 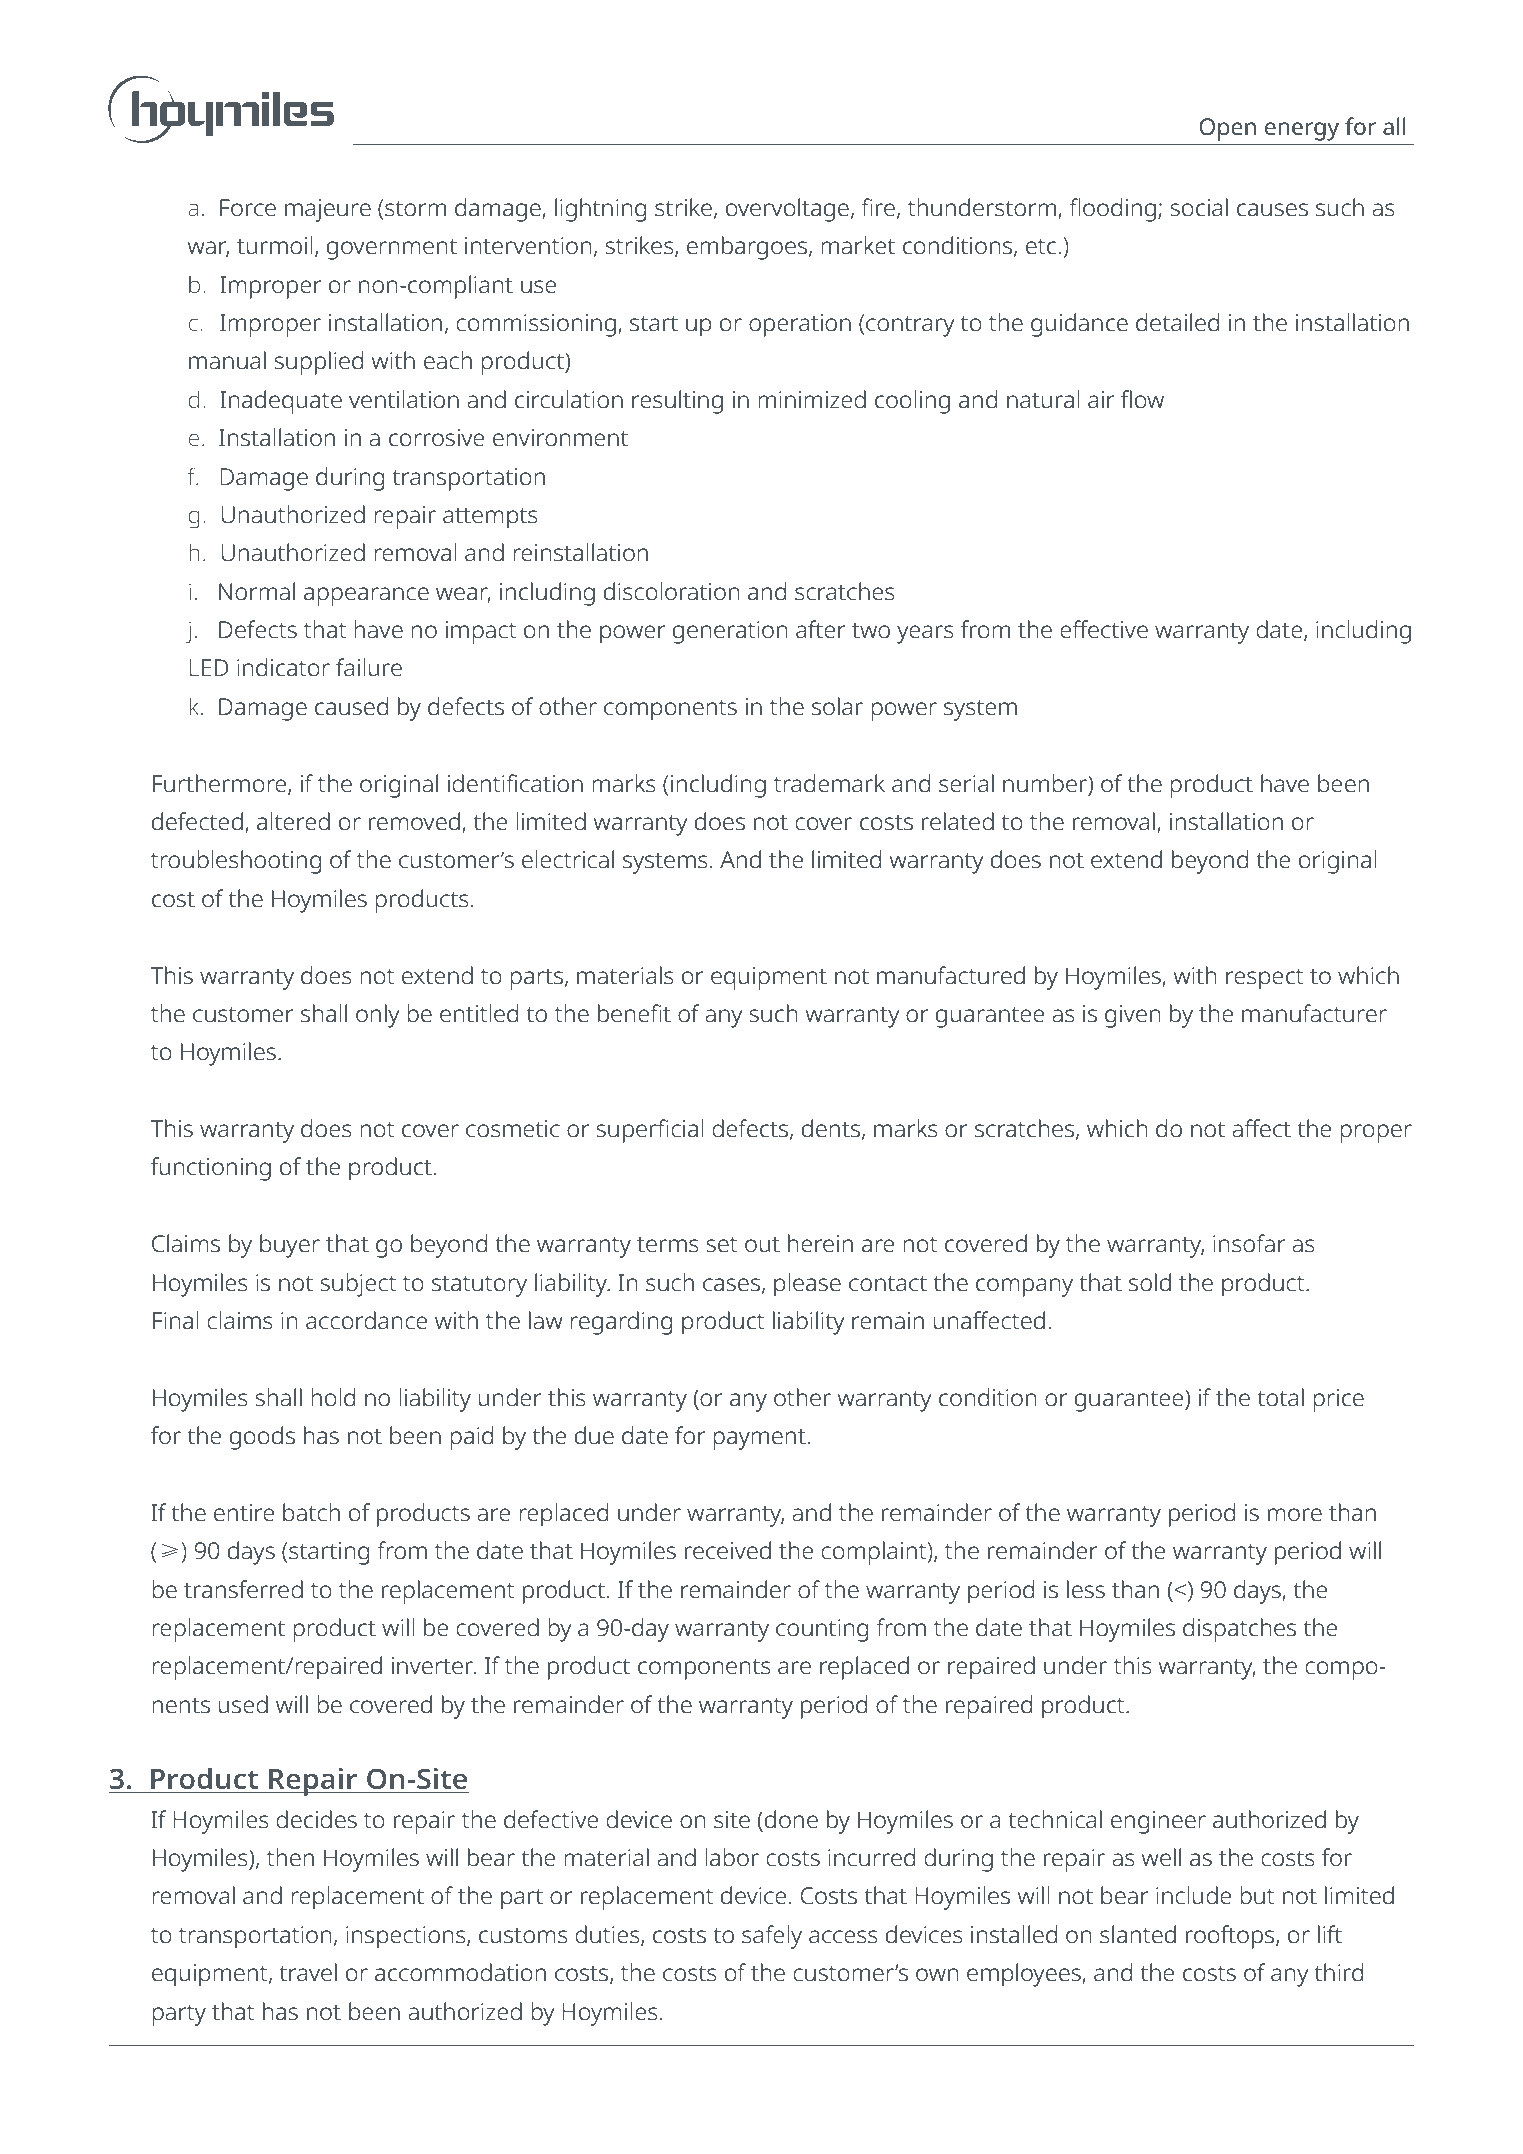 I want to click on rooftops, so click(x=1231, y=1937).
